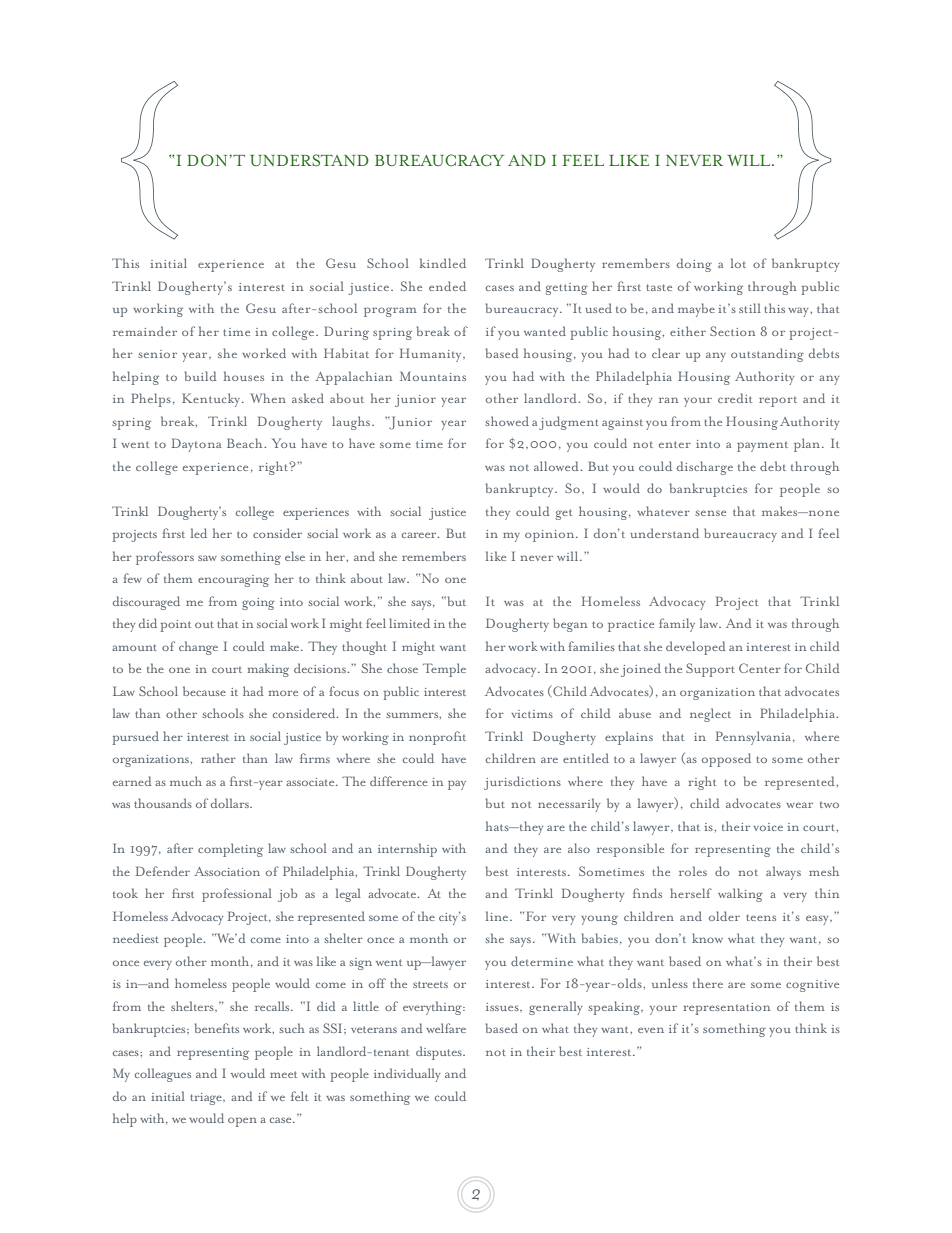 The height and width of the image is (1233, 952). What do you see at coordinates (207, 1099) in the image?
I see `triage` at bounding box center [207, 1099].
